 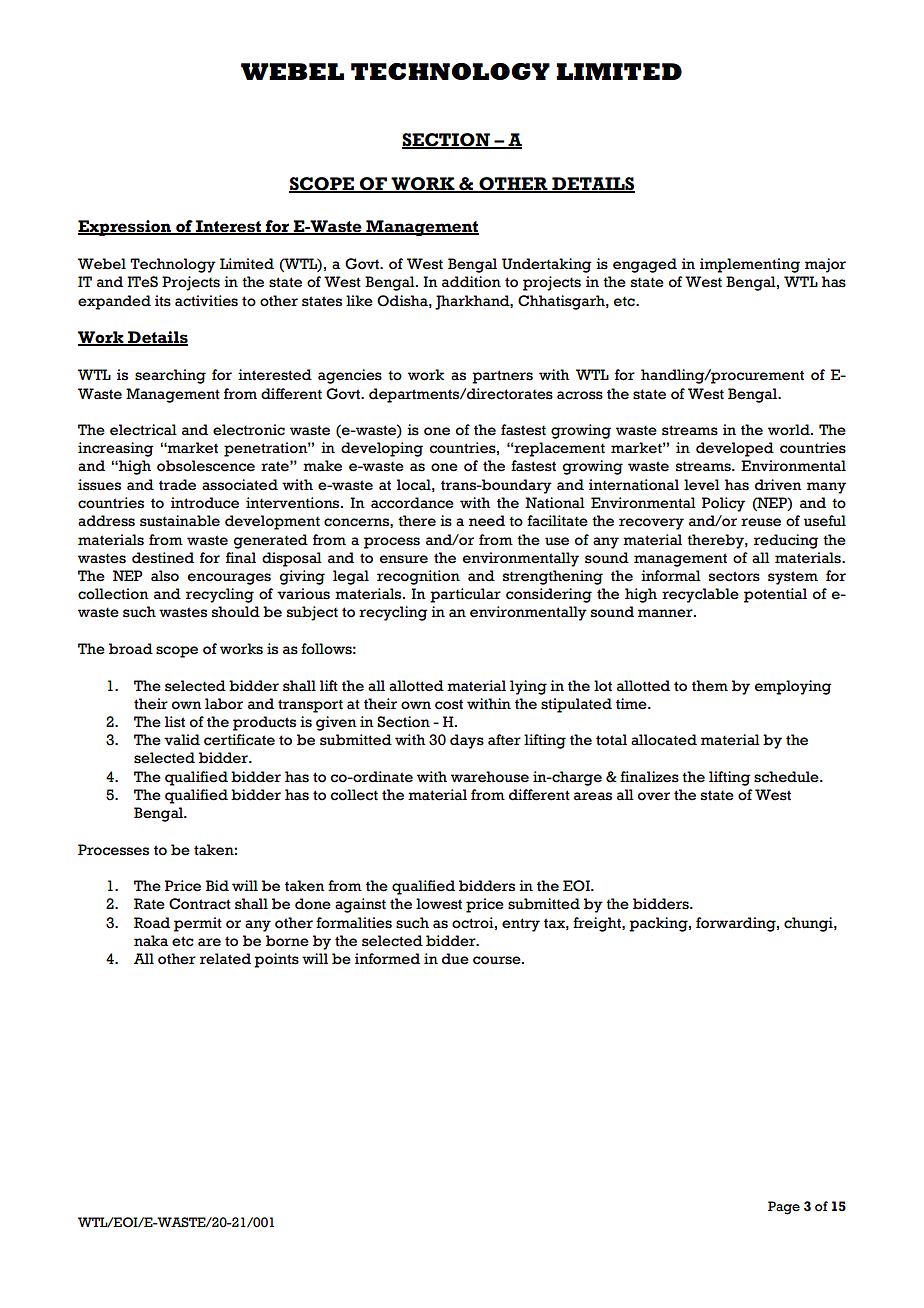 What do you see at coordinates (206, 301) in the document?
I see `activities` at bounding box center [206, 301].
